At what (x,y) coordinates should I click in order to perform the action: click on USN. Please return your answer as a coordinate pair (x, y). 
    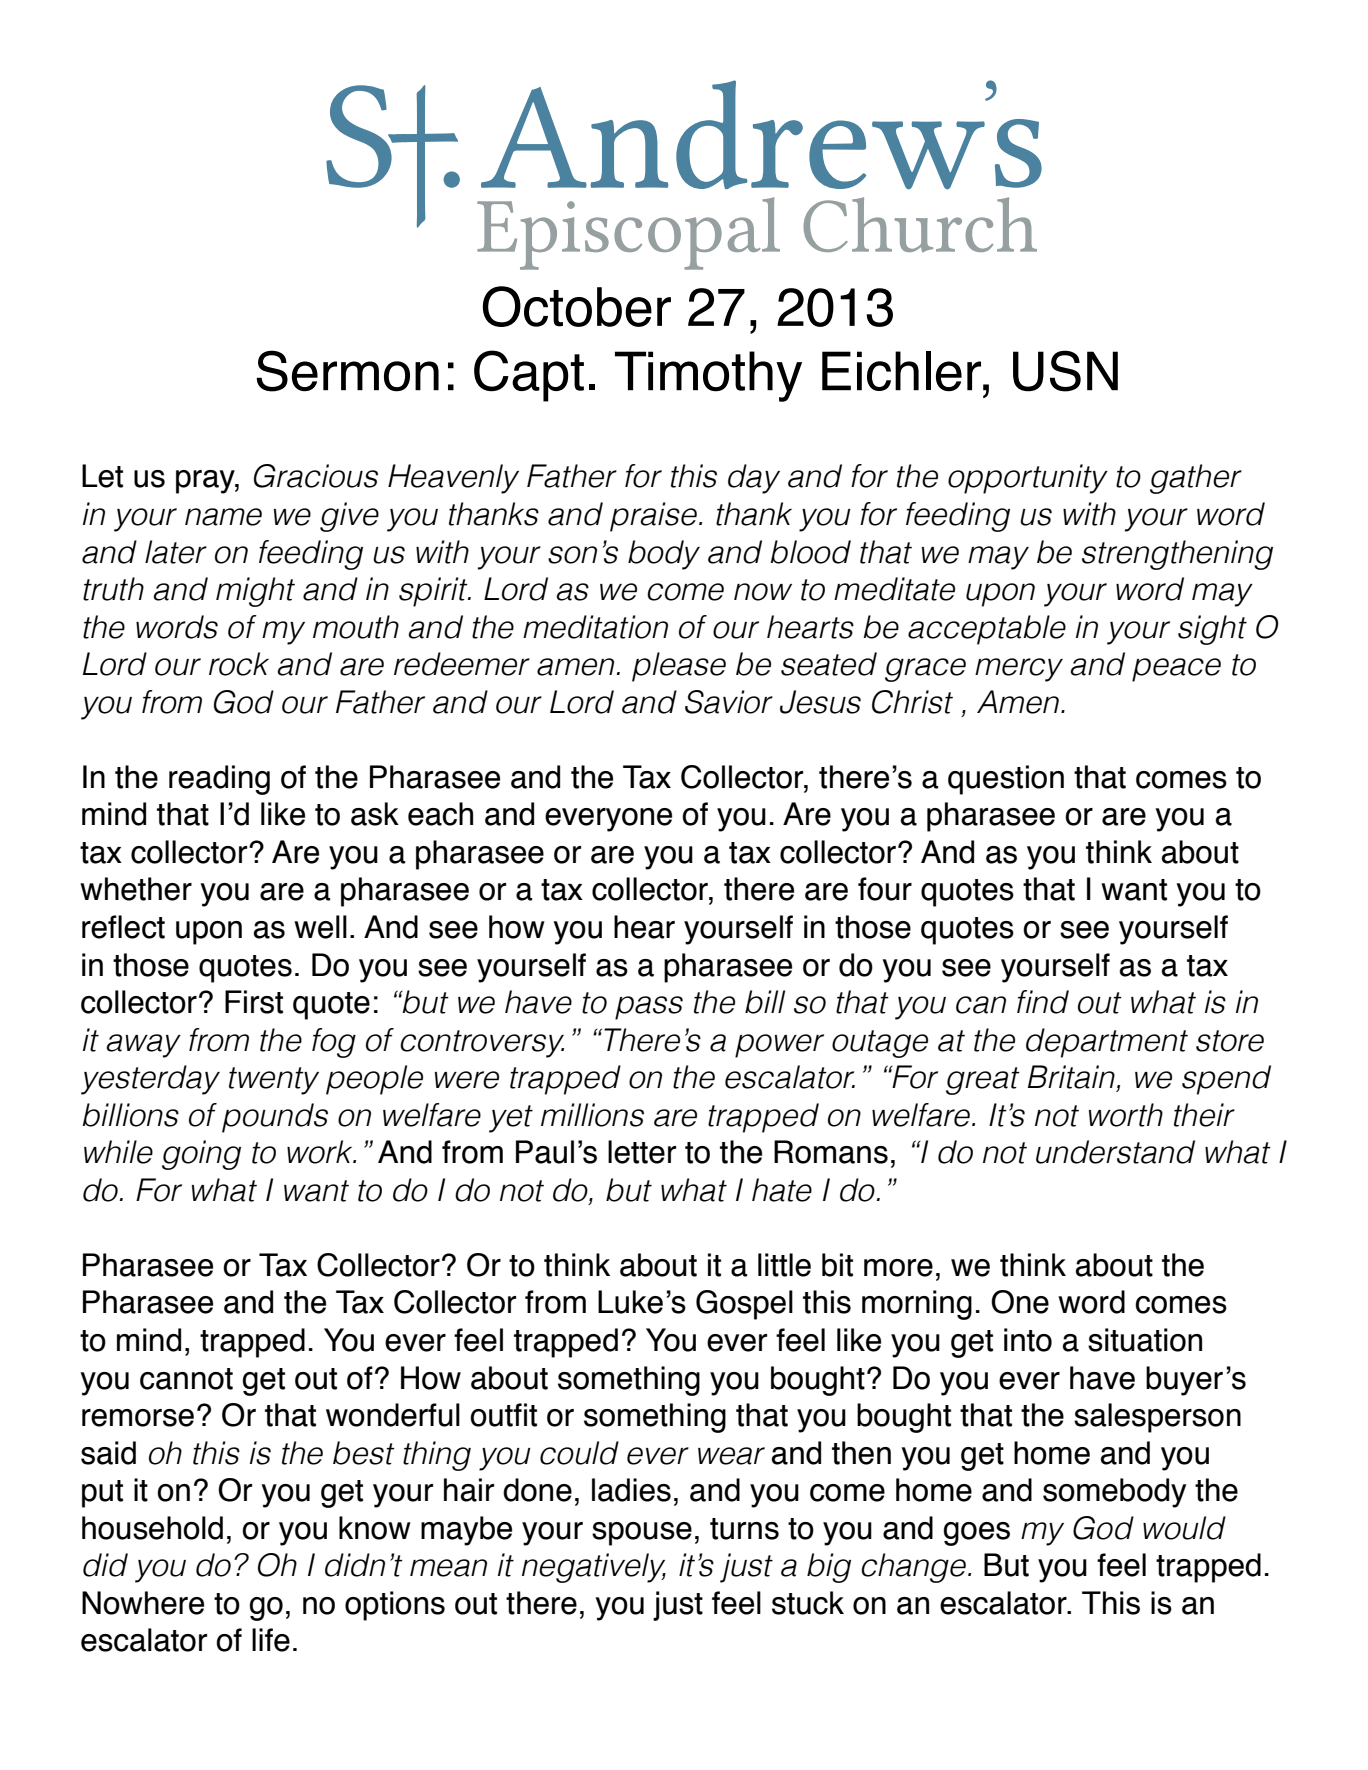
    Looking at the image, I should click on (1065, 371).
